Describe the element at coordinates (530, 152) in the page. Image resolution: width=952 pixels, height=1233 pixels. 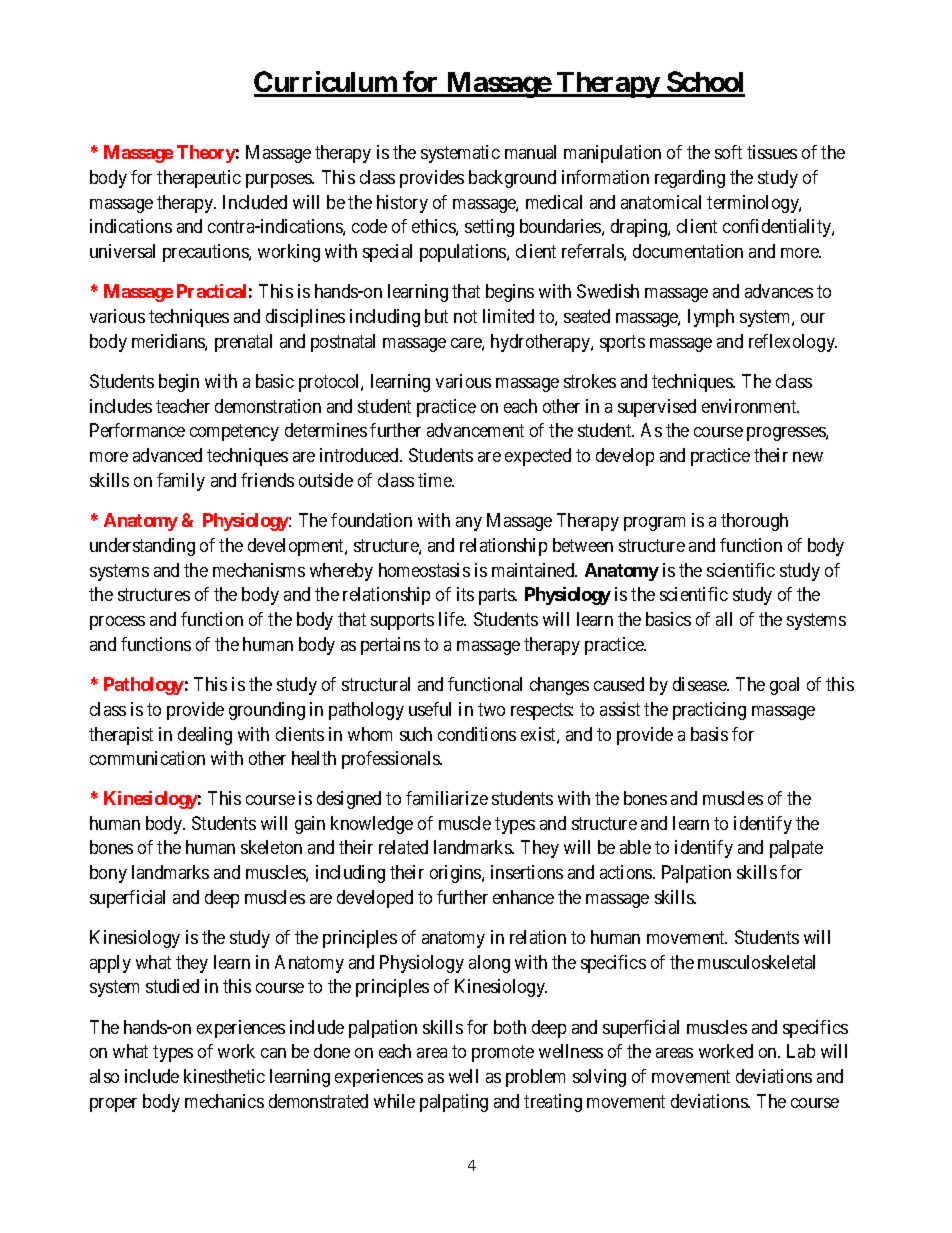
I see `manual` at that location.
